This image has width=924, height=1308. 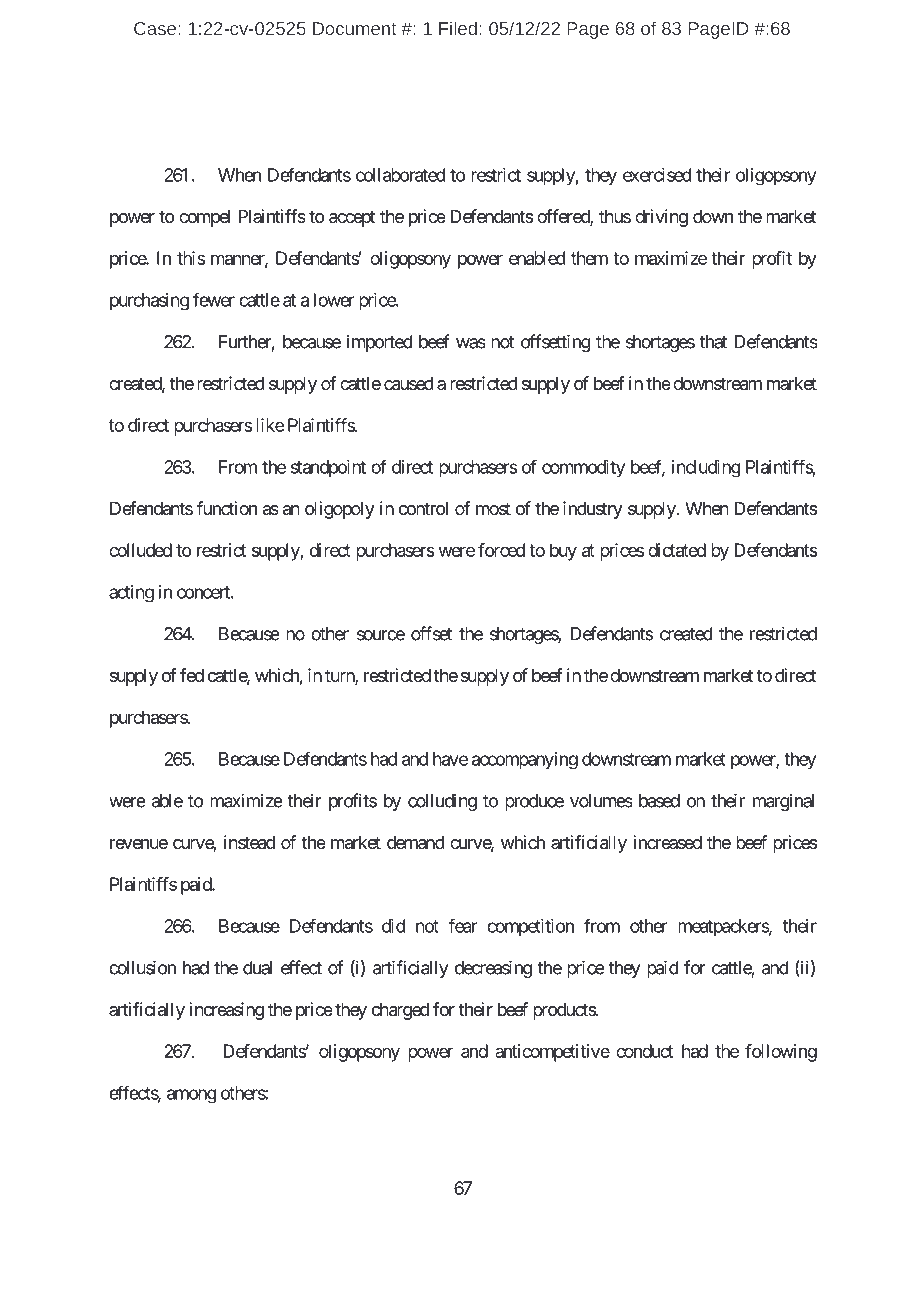 What do you see at coordinates (458, 28) in the image?
I see `Filed` at bounding box center [458, 28].
